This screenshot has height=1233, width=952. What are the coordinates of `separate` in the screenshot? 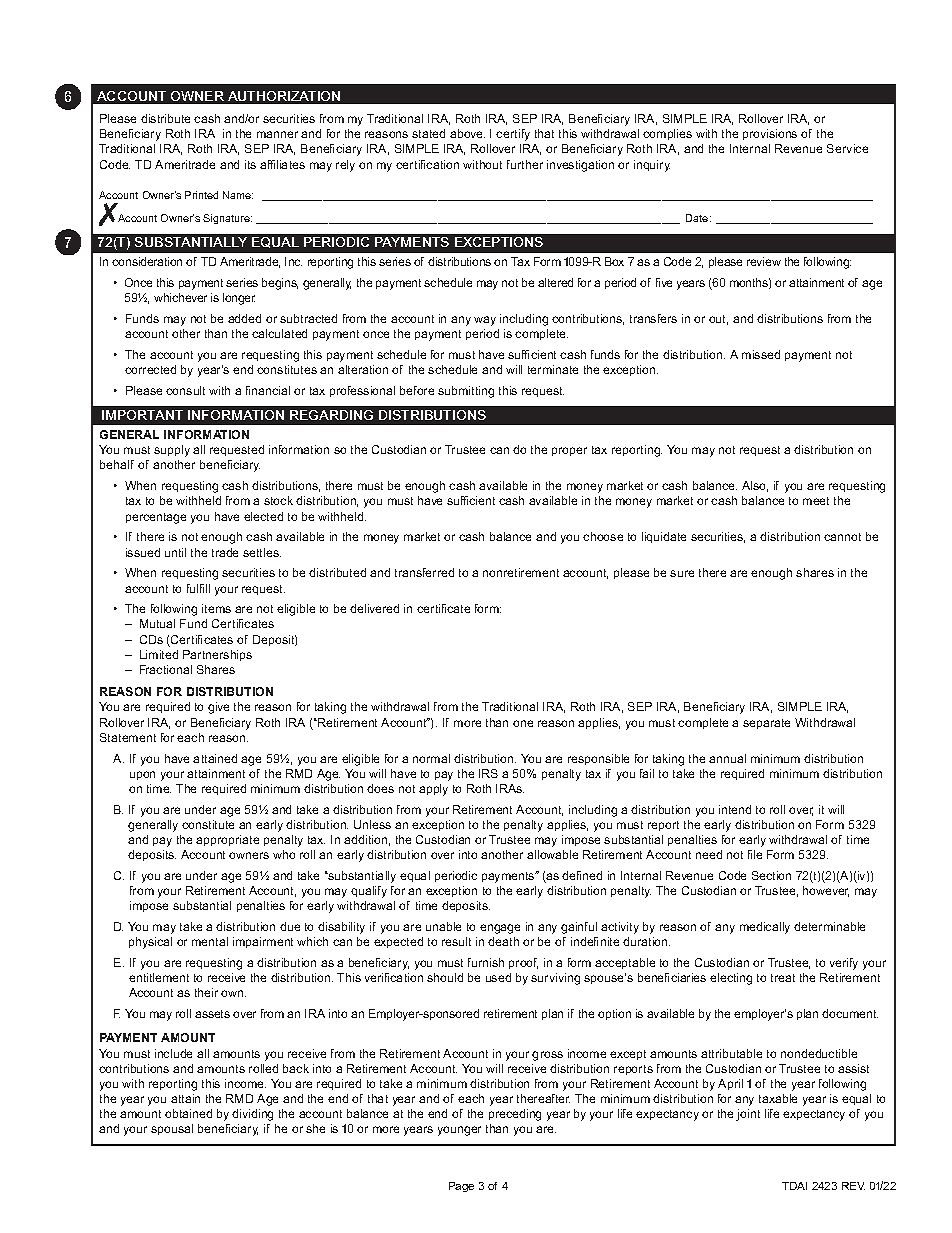 It's located at (766, 724).
